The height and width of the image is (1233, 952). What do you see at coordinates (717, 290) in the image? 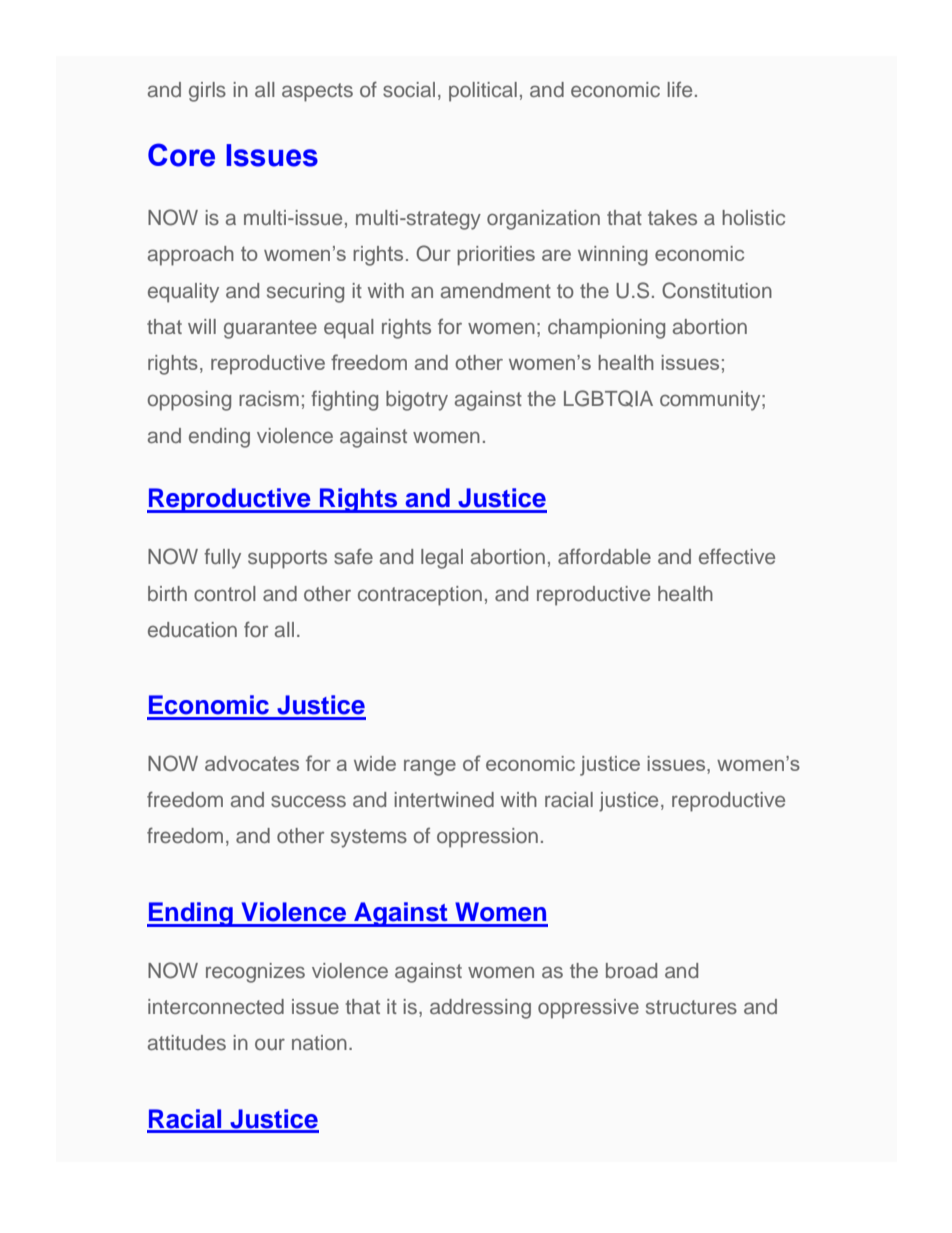
I see `Constitution` at bounding box center [717, 290].
